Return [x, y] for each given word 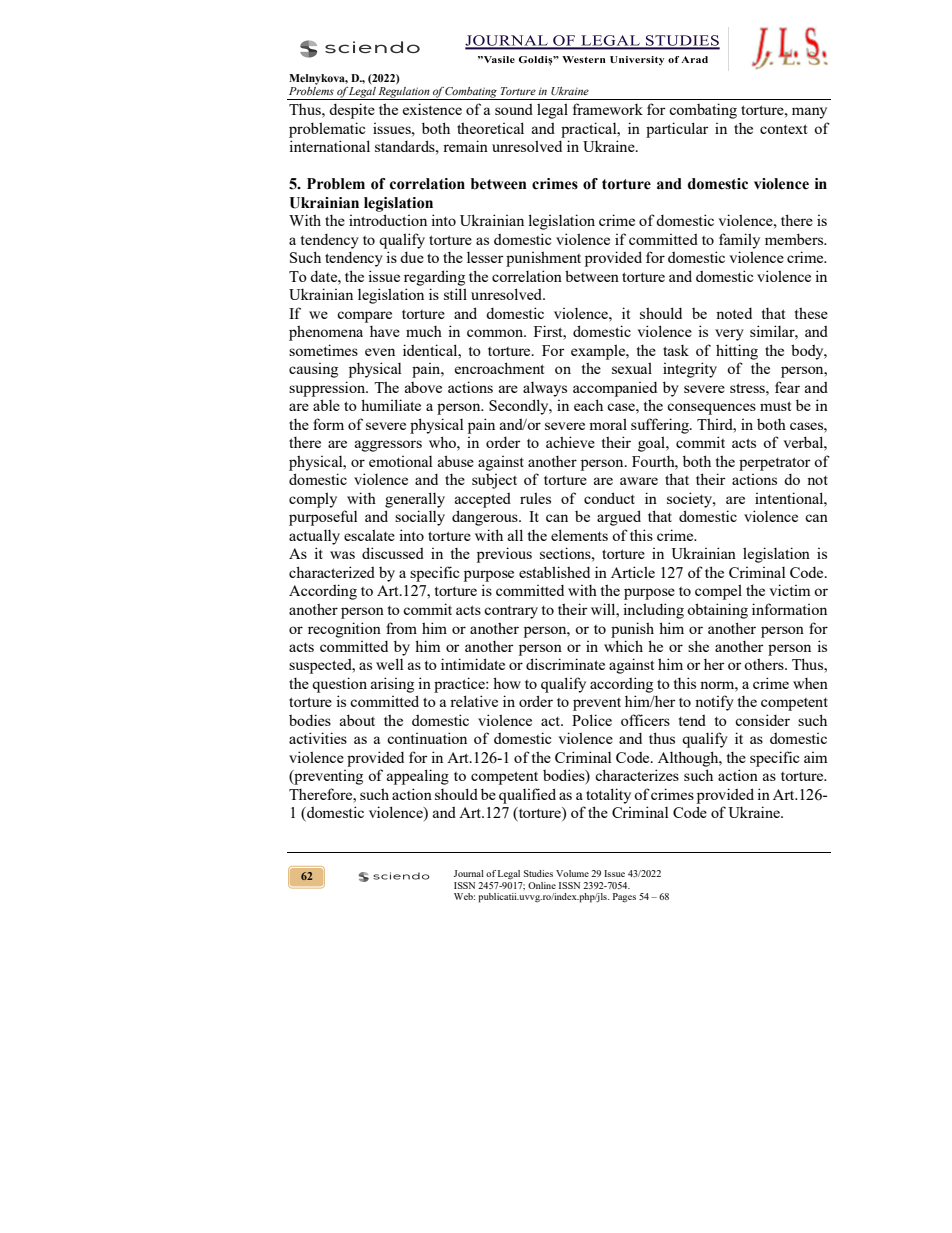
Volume [572, 873]
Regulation [404, 93]
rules [535, 498]
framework [608, 109]
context [783, 129]
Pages [624, 898]
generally [415, 500]
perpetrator [775, 464]
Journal [469, 873]
